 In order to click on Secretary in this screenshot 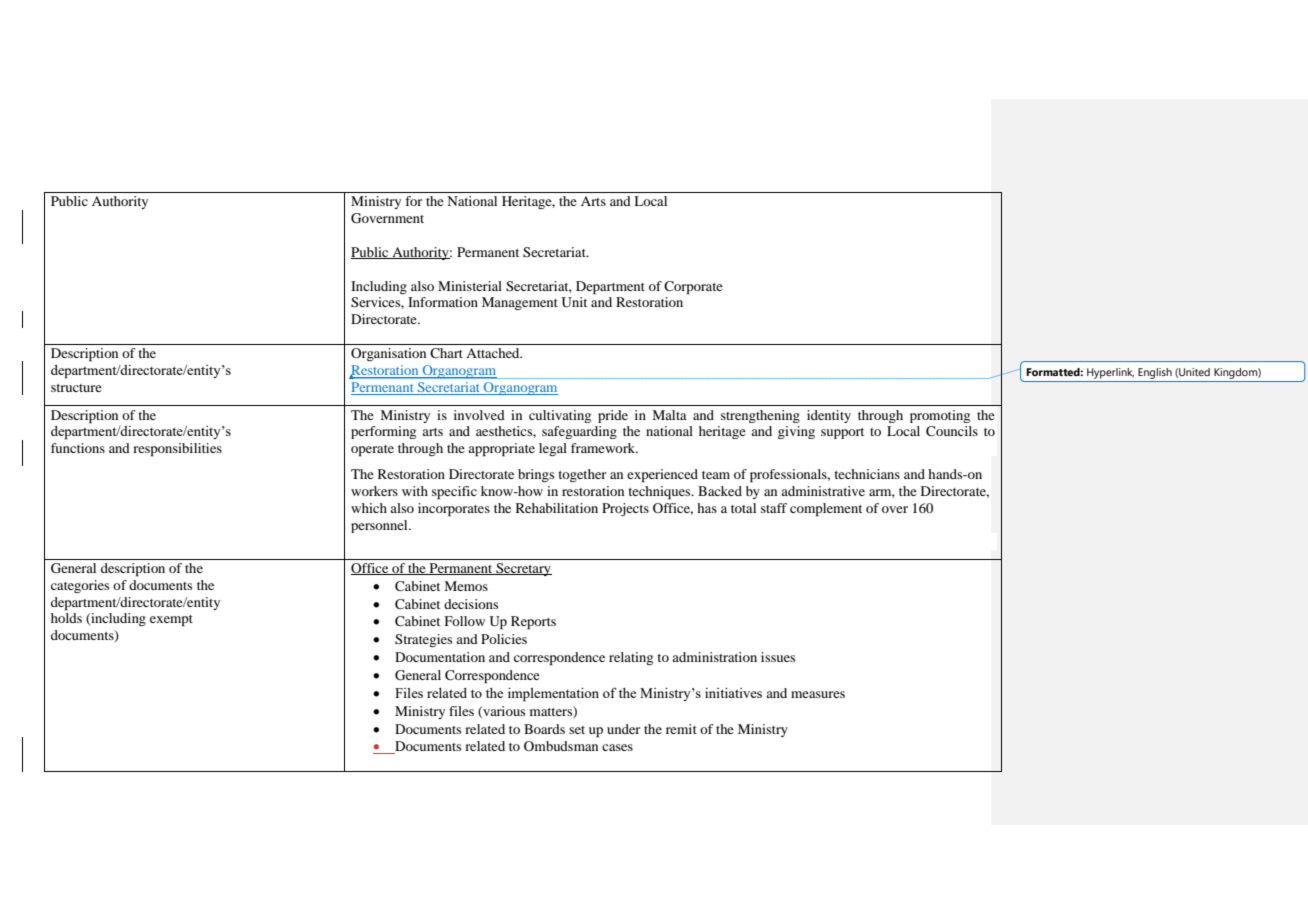, I will do `click(523, 569)`.
